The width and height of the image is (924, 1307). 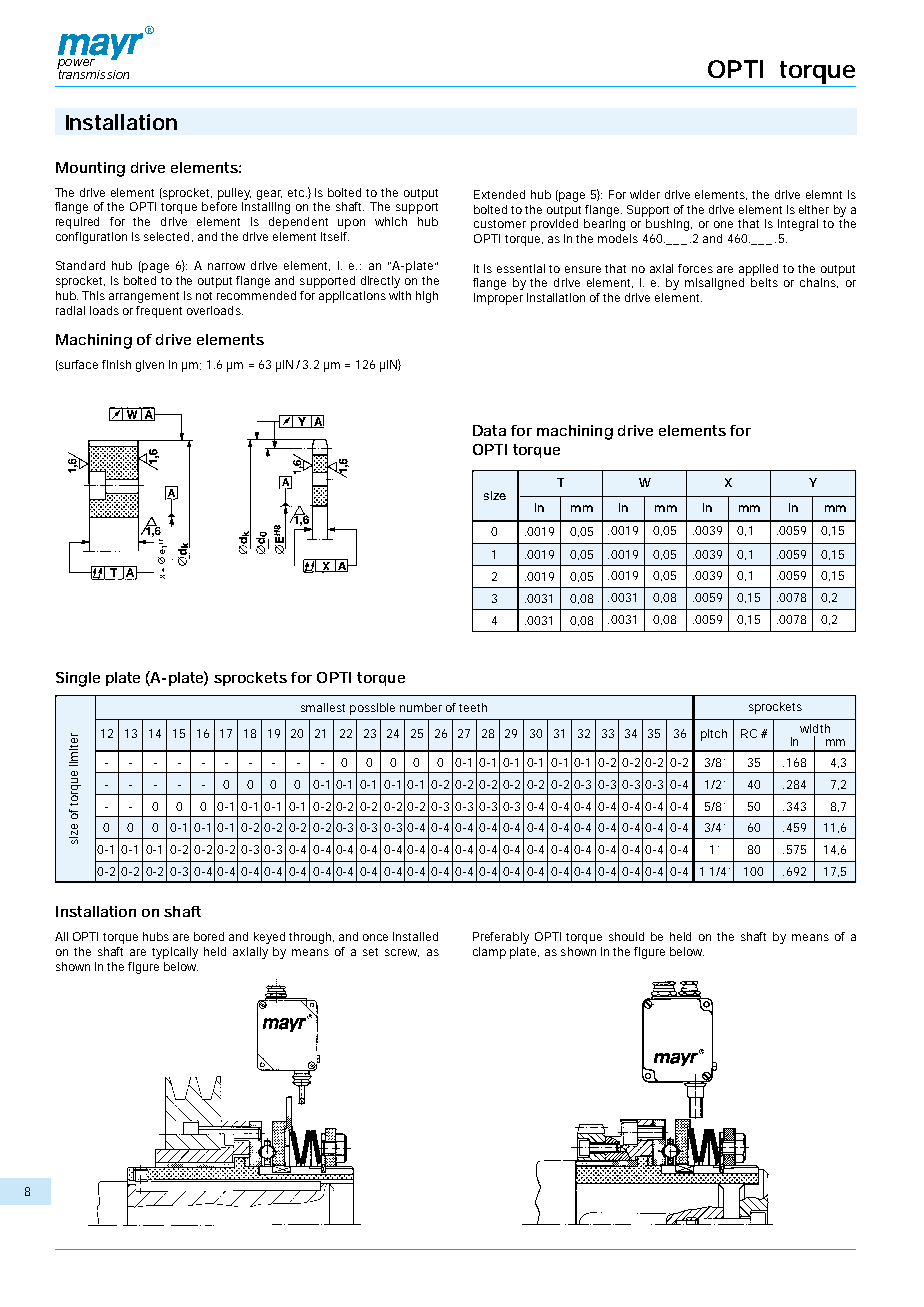 What do you see at coordinates (473, 707) in the image?
I see `teeth` at bounding box center [473, 707].
